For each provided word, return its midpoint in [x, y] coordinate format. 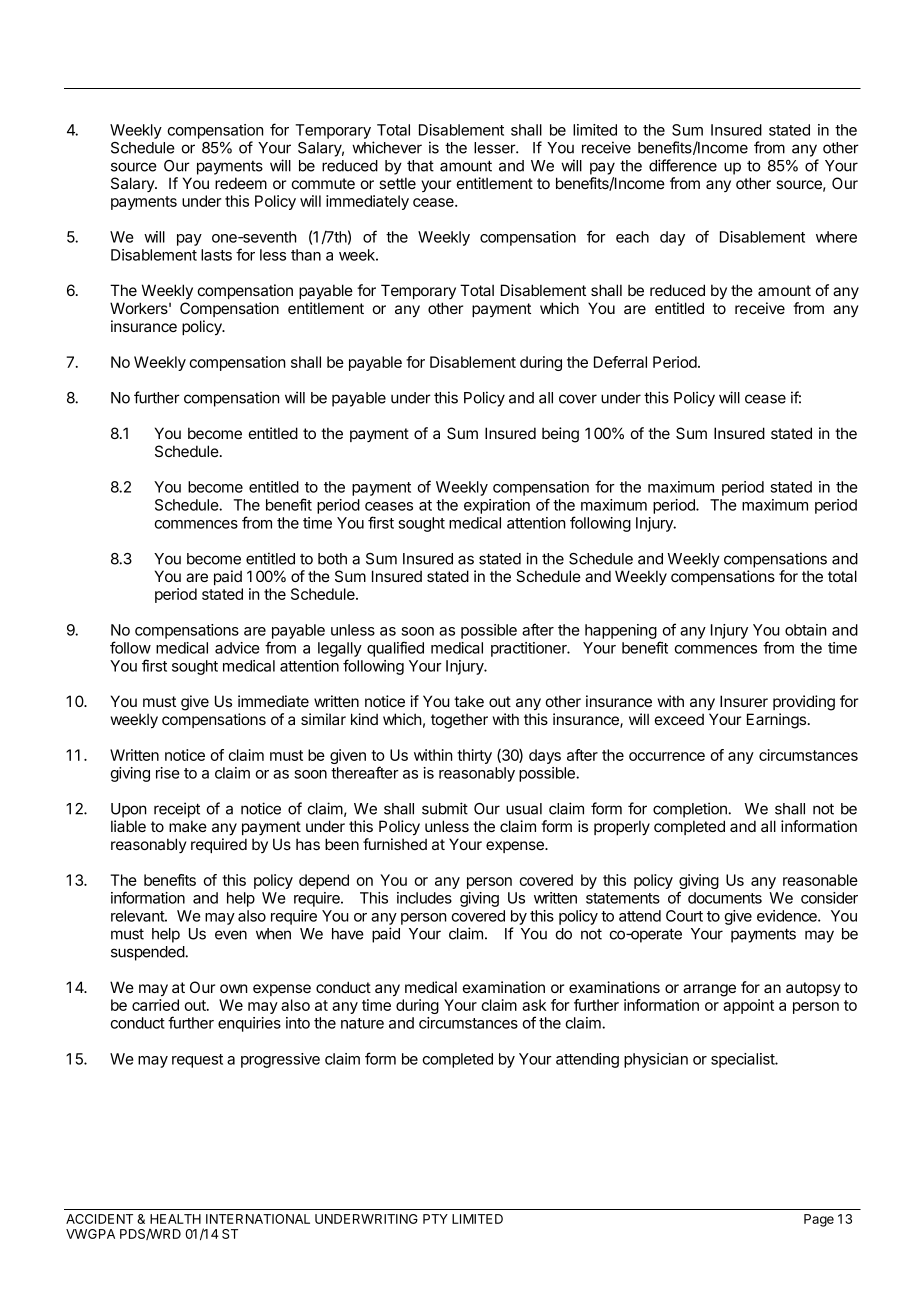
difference [683, 165]
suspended [148, 953]
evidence [788, 916]
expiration [497, 506]
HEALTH [175, 1219]
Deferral [620, 362]
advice [237, 648]
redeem [241, 183]
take [469, 701]
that [420, 166]
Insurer [744, 701]
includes [424, 898]
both [332, 559]
